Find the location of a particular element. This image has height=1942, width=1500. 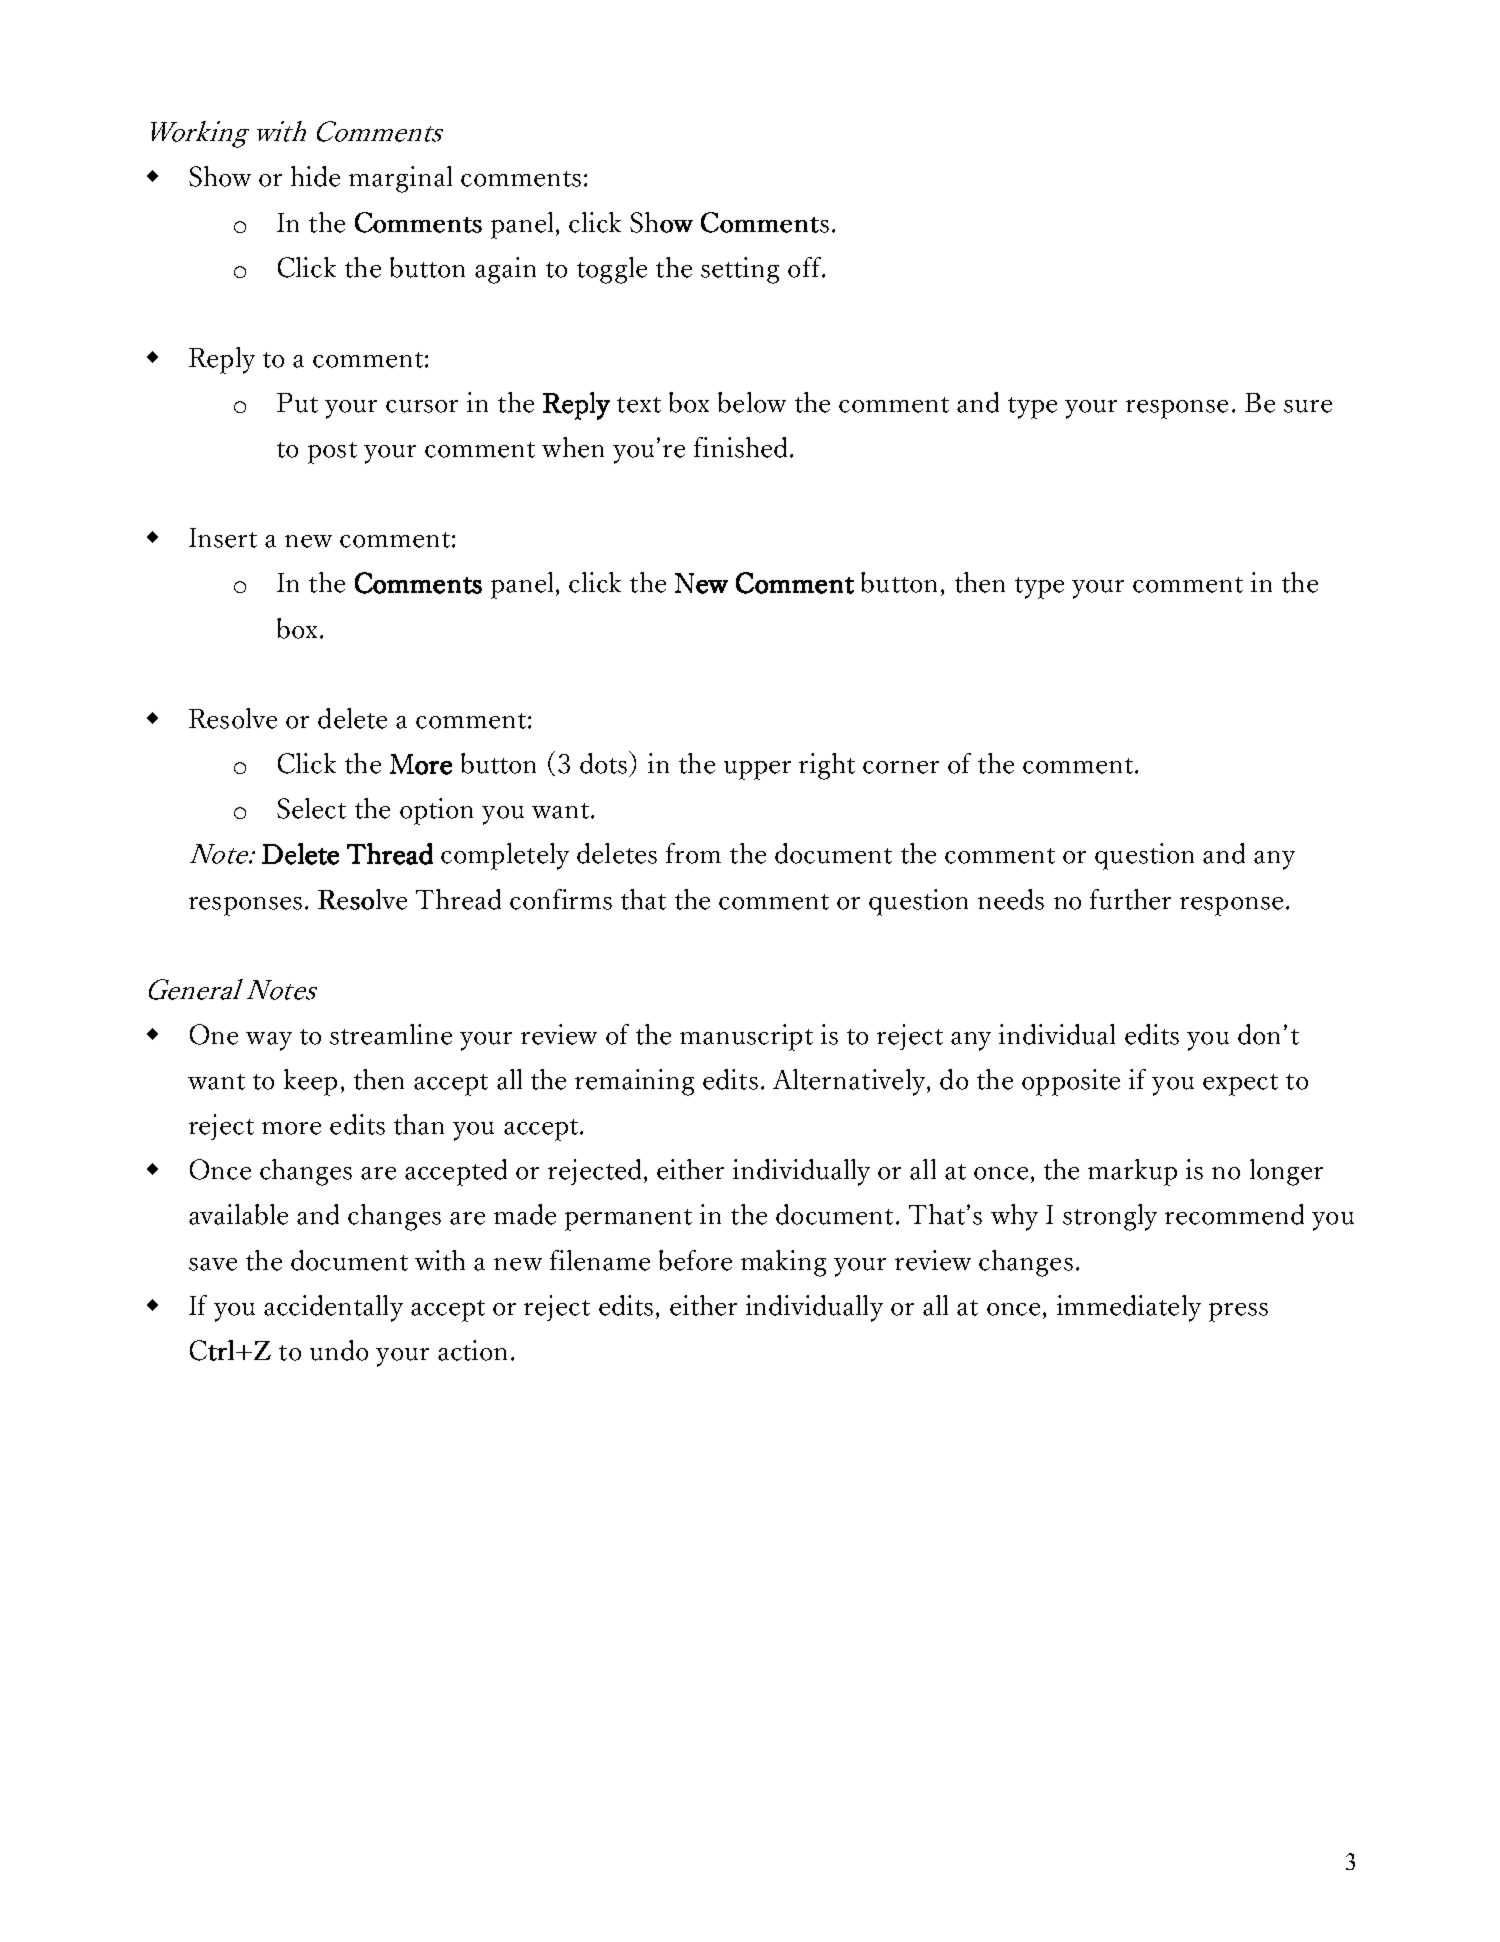

Insert is located at coordinates (223, 538).
